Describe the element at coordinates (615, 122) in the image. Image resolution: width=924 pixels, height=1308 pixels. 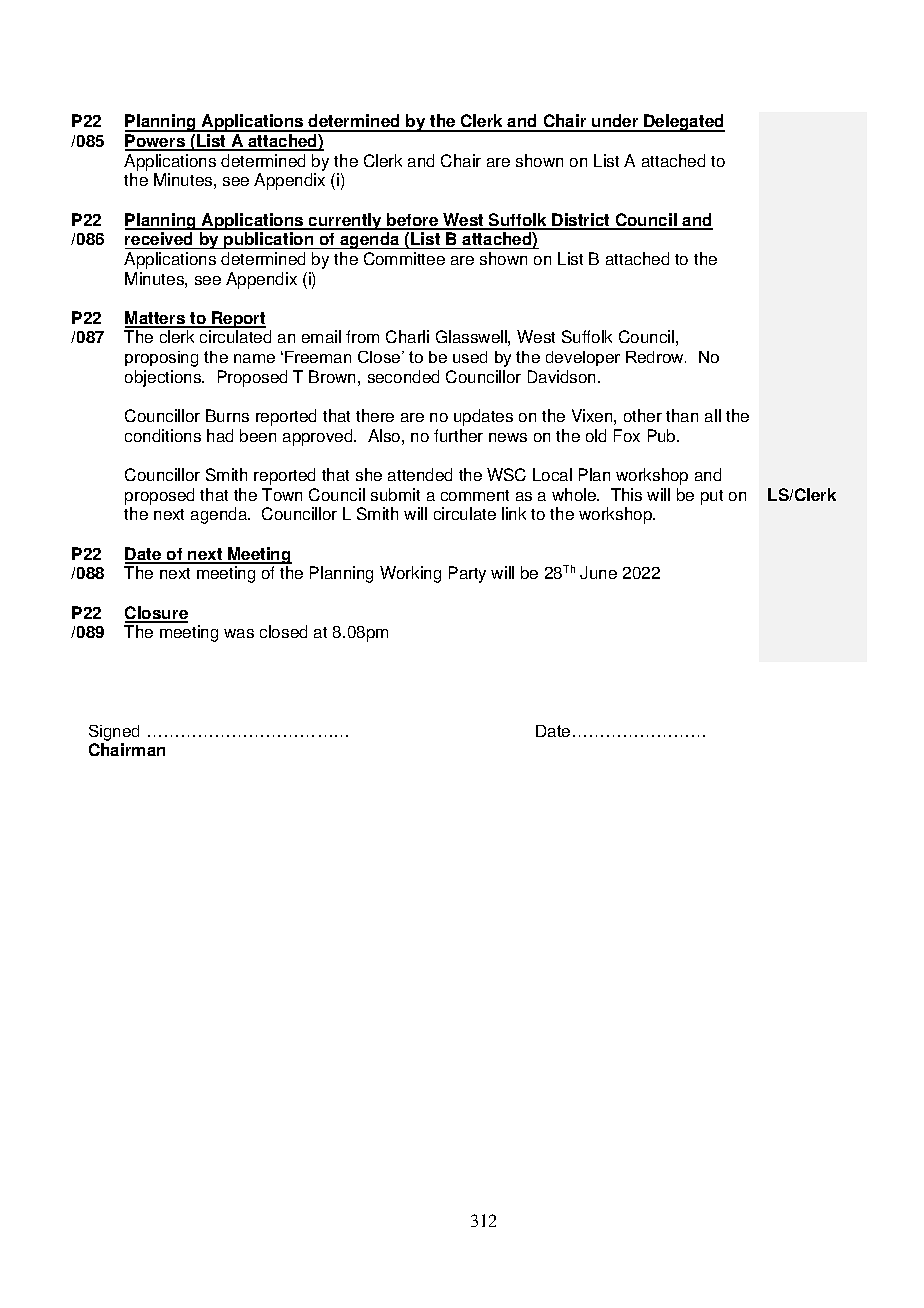
I see `under` at that location.
